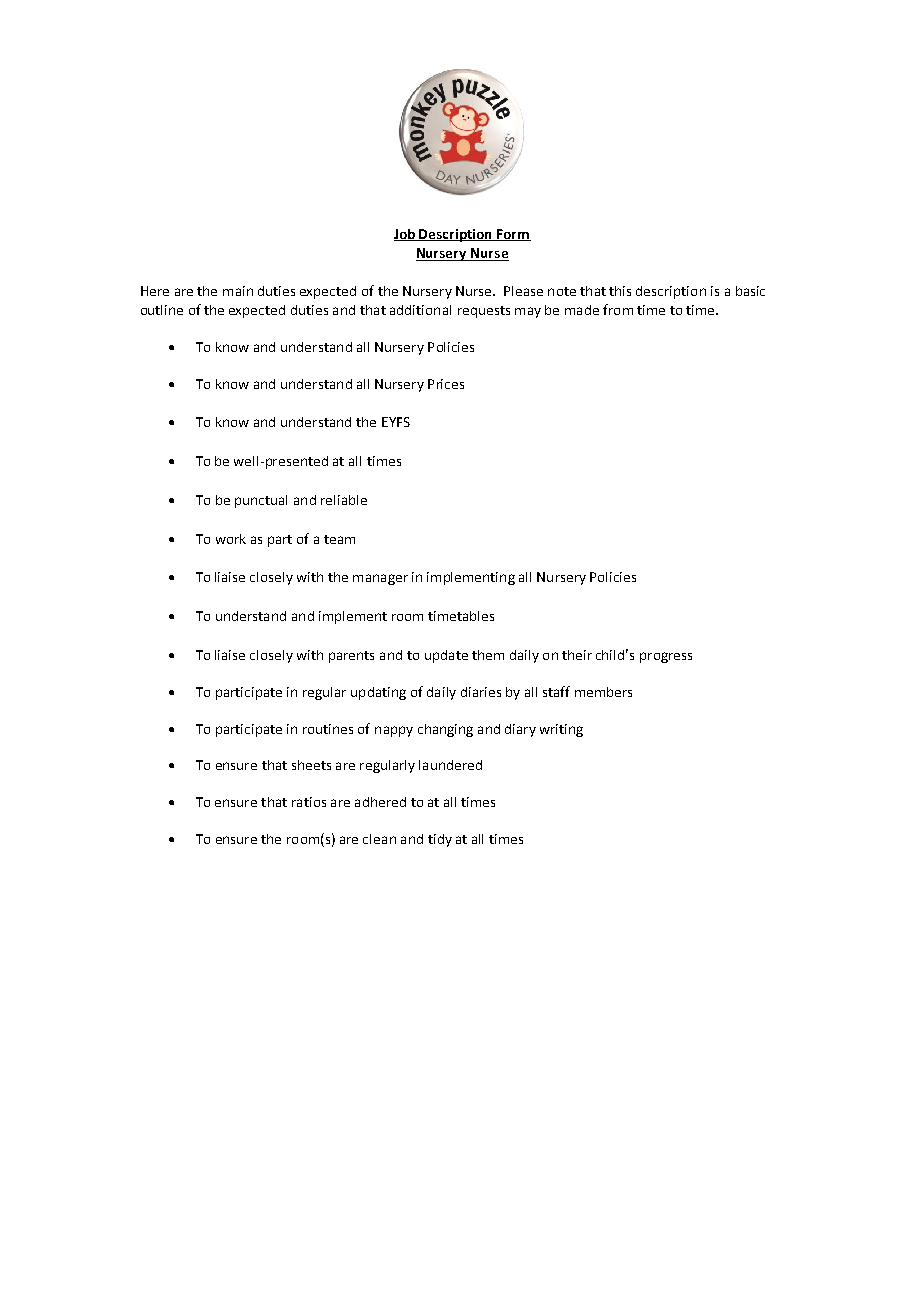 This screenshot has height=1308, width=924. What do you see at coordinates (231, 539) in the screenshot?
I see `work` at bounding box center [231, 539].
